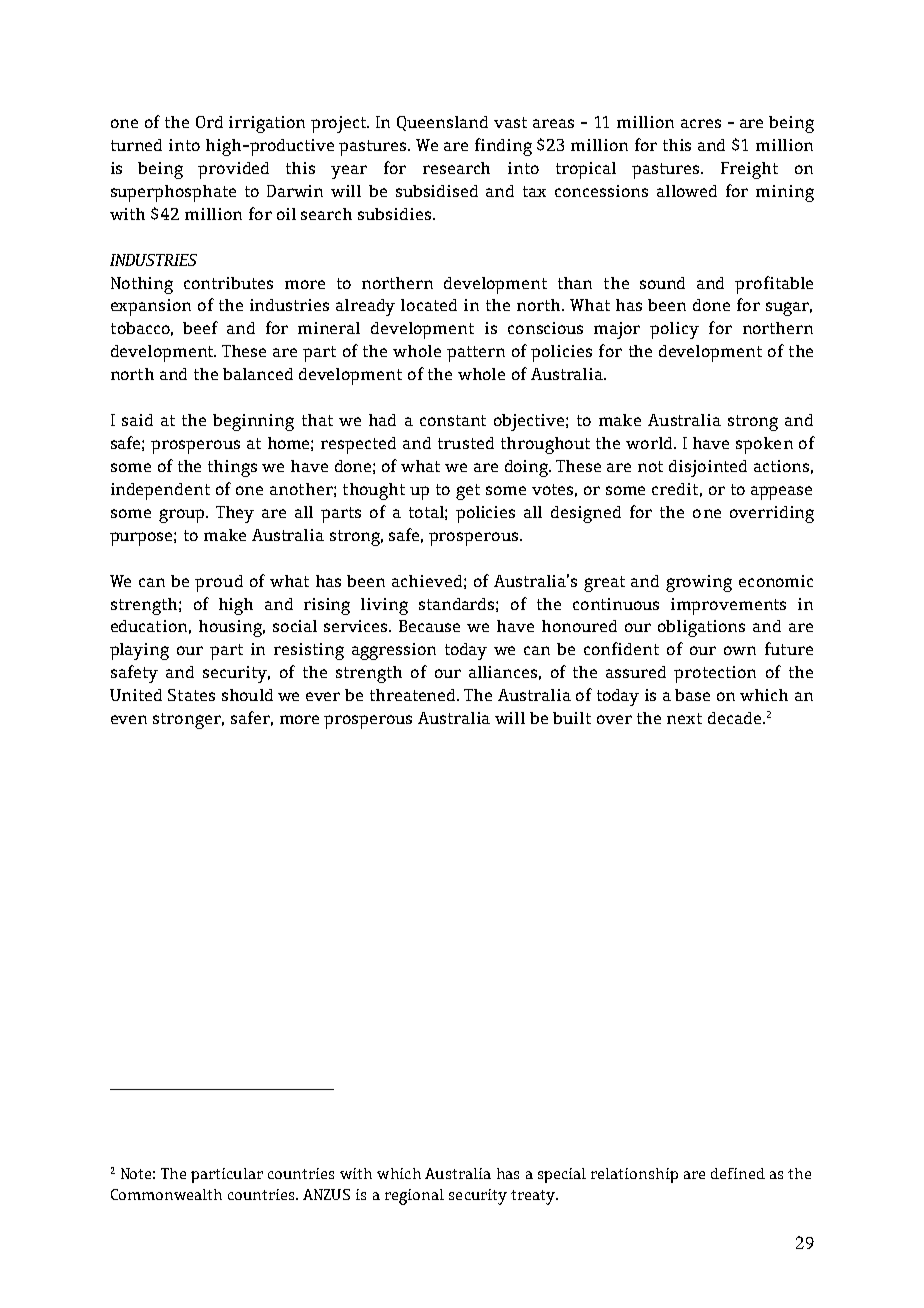 The image size is (924, 1308). What do you see at coordinates (429, 626) in the screenshot?
I see `Because` at bounding box center [429, 626].
